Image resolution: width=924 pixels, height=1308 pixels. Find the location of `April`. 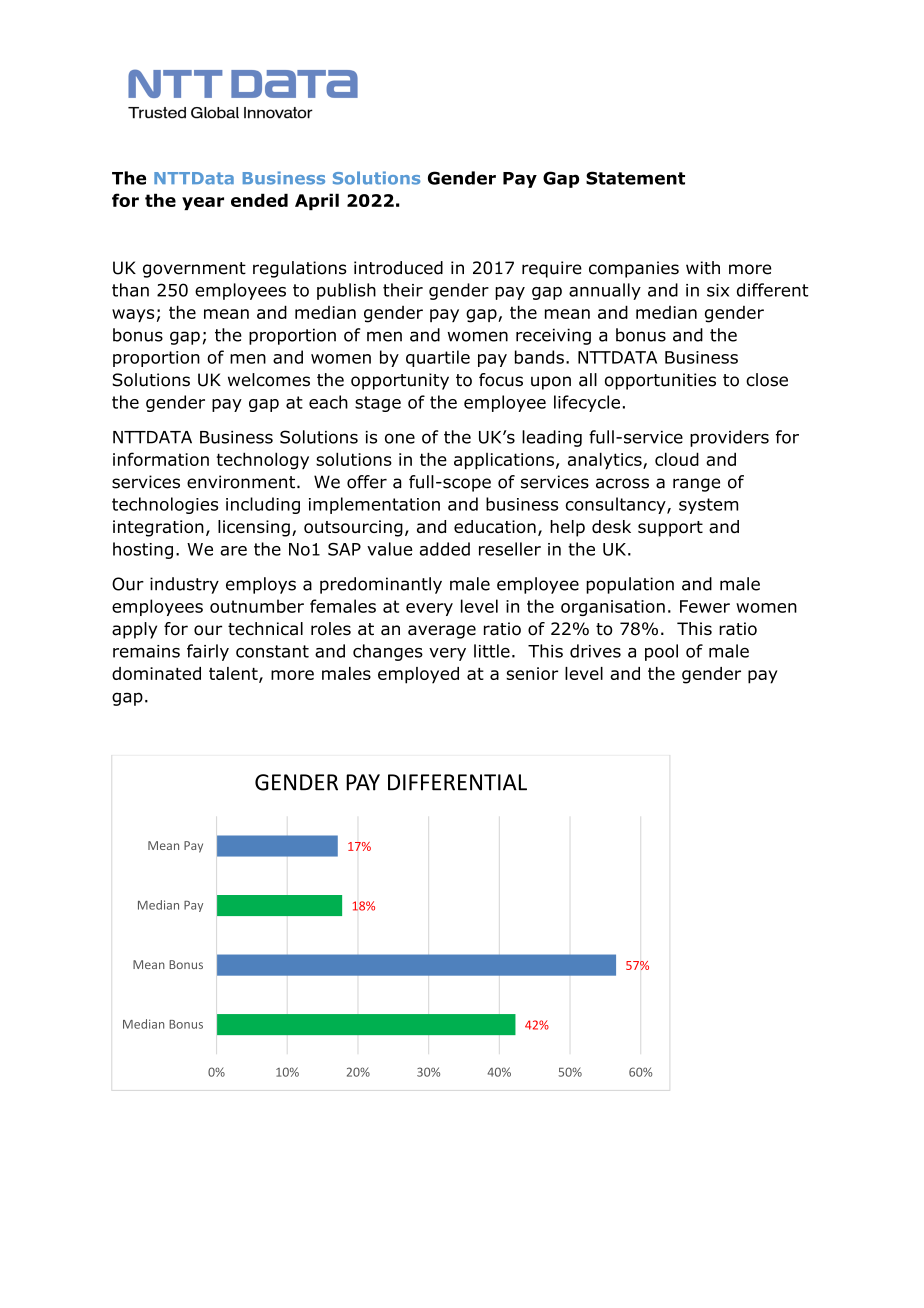

April is located at coordinates (317, 201).
